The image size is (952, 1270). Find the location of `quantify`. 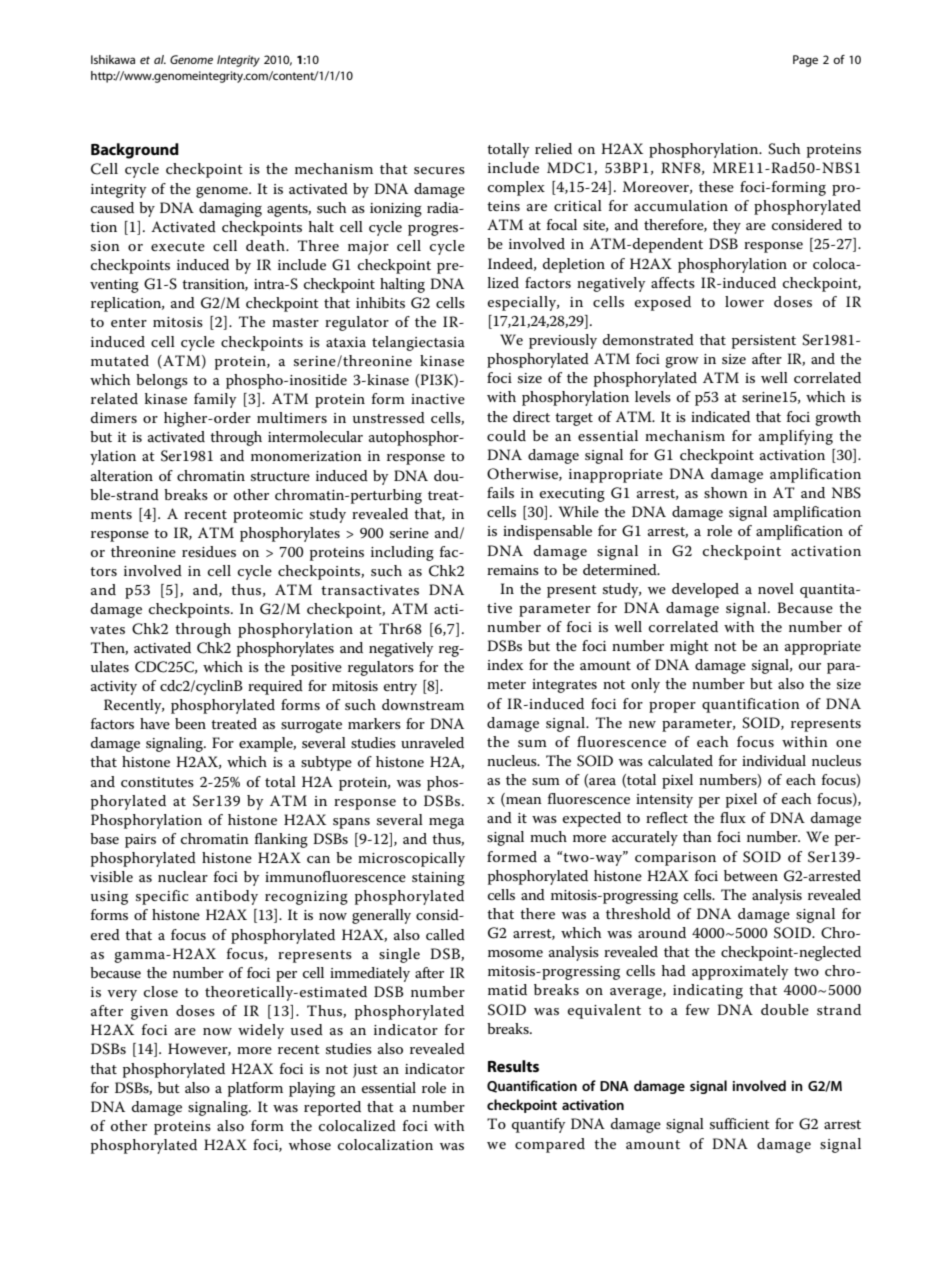

quantify is located at coordinates (538, 1125).
